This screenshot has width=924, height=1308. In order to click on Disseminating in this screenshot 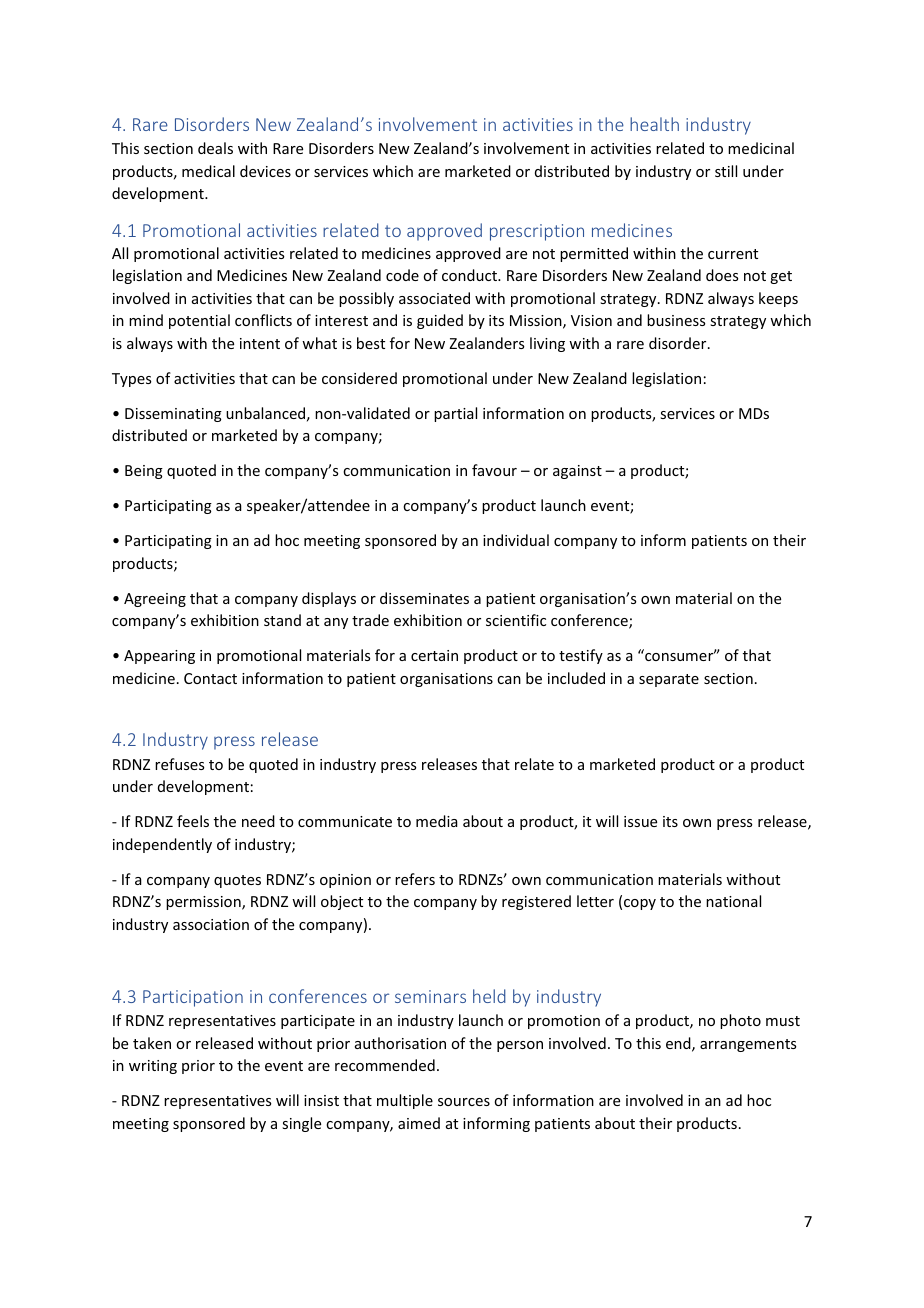, I will do `click(173, 415)`.
